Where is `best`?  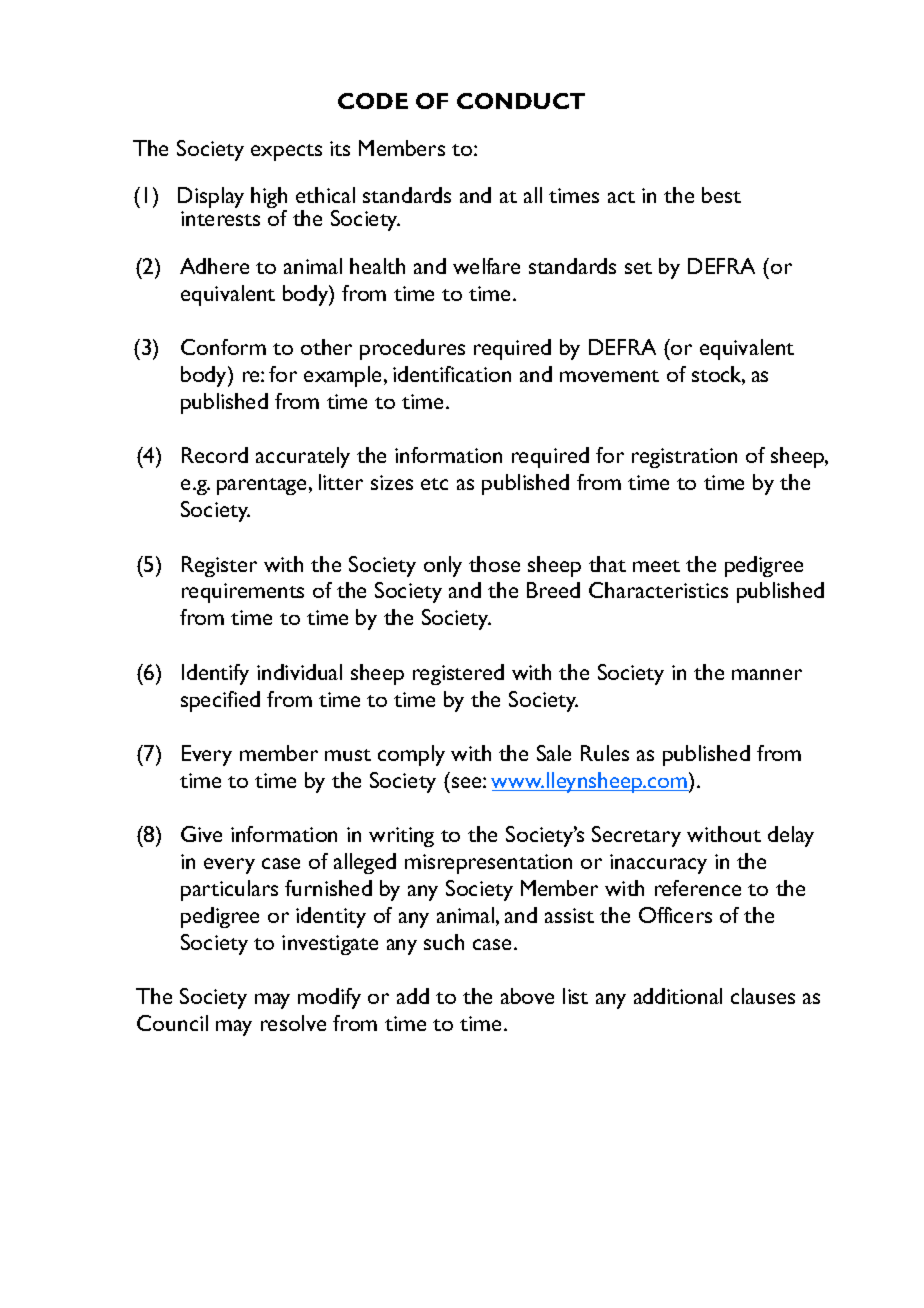 best is located at coordinates (721, 195).
